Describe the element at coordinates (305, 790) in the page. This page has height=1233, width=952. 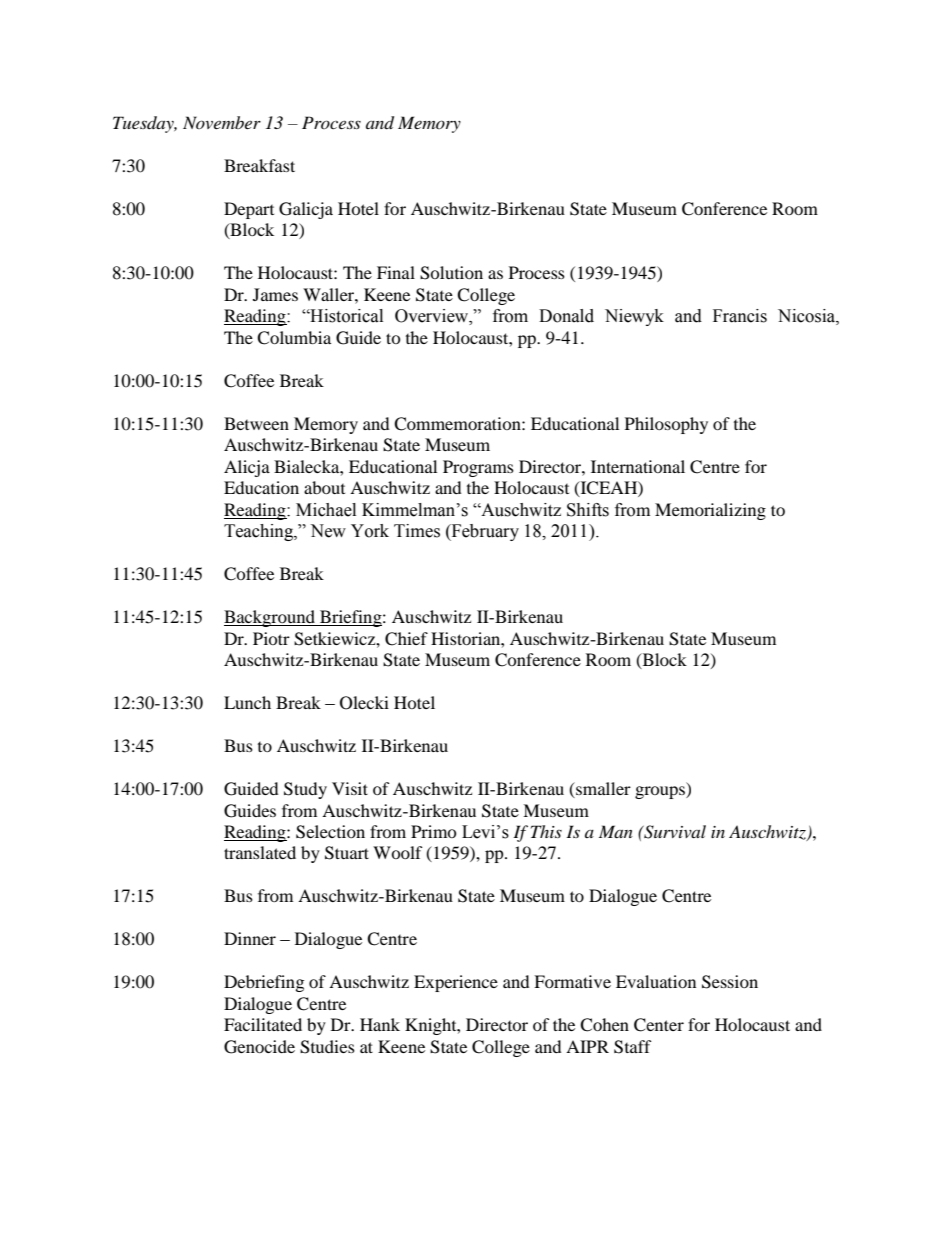
I see `Study` at that location.
